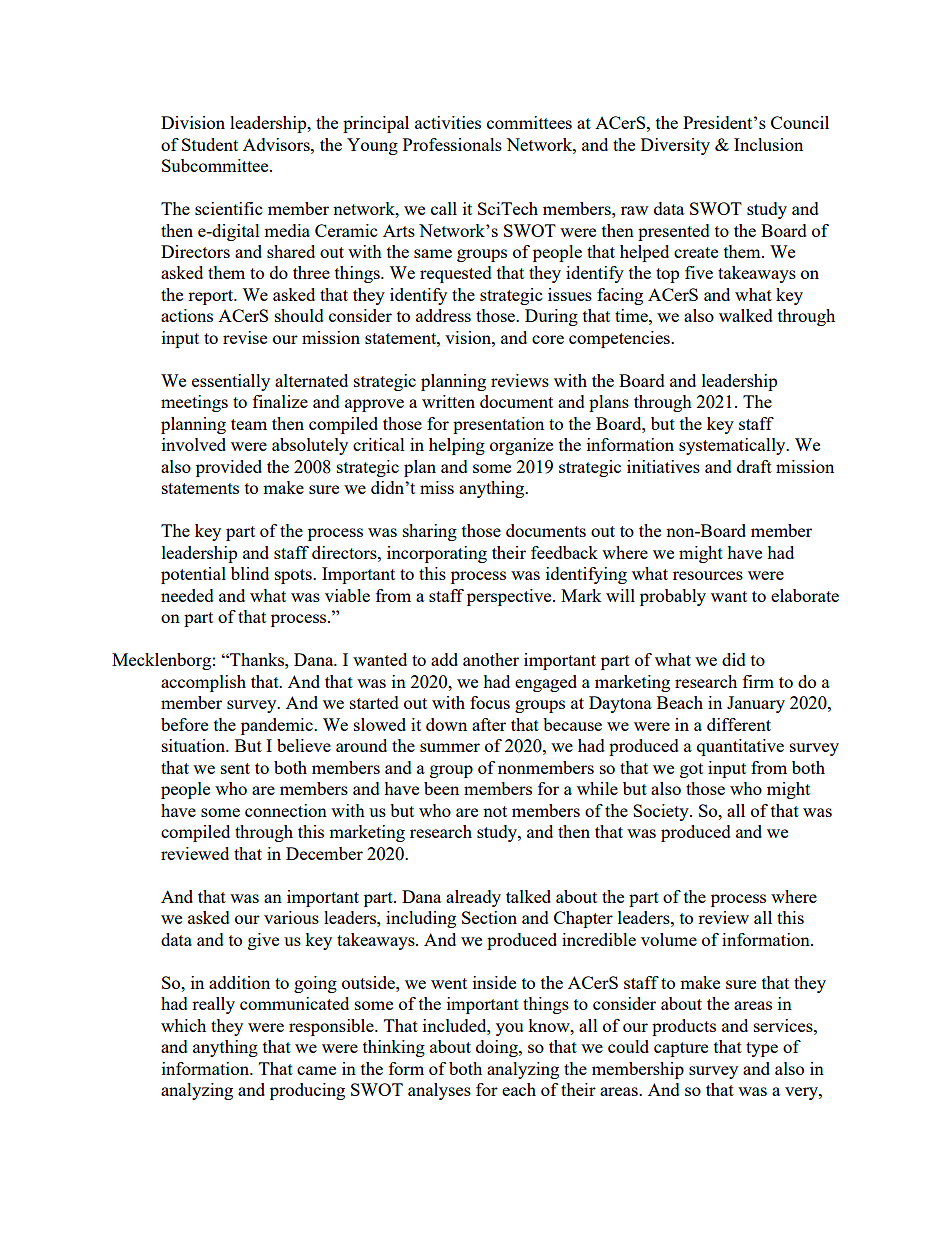 The height and width of the document is (1233, 952). I want to click on Inclusion, so click(768, 144).
